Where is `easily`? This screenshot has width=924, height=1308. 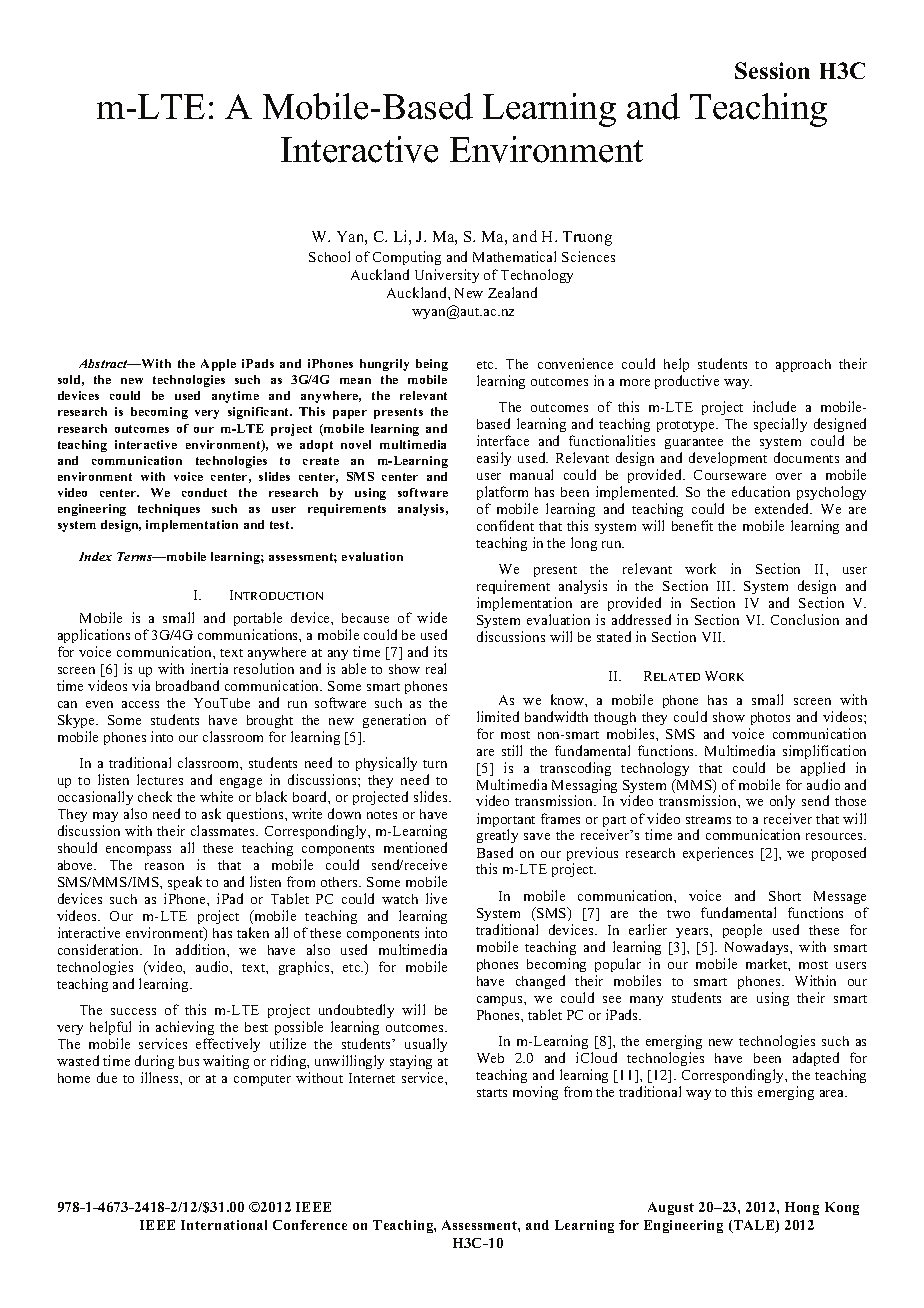 easily is located at coordinates (494, 459).
